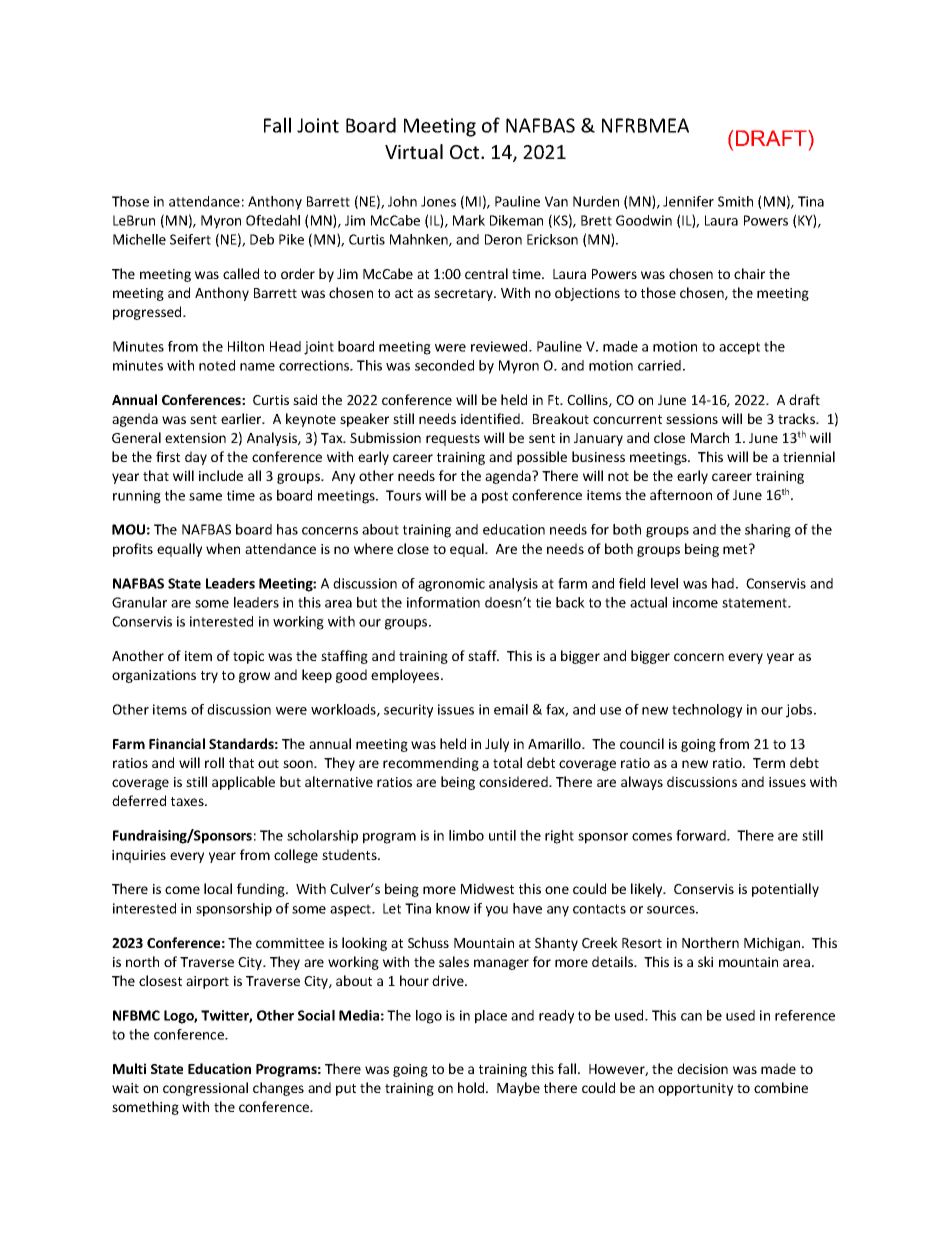 This screenshot has width=952, height=1233. What do you see at coordinates (443, 602) in the screenshot?
I see `information` at bounding box center [443, 602].
